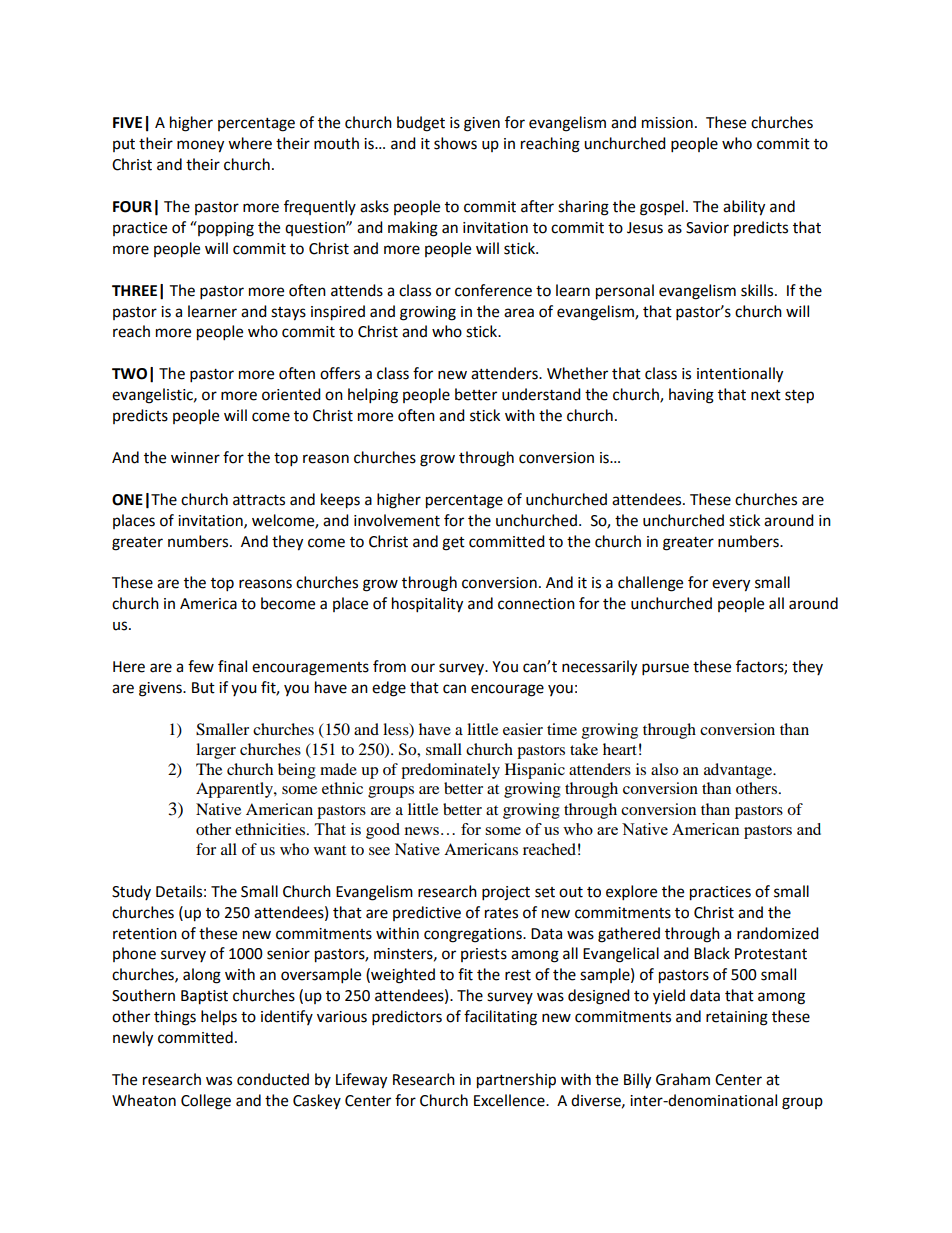  Describe the element at coordinates (235, 790) in the document. I see `Apparently` at that location.
